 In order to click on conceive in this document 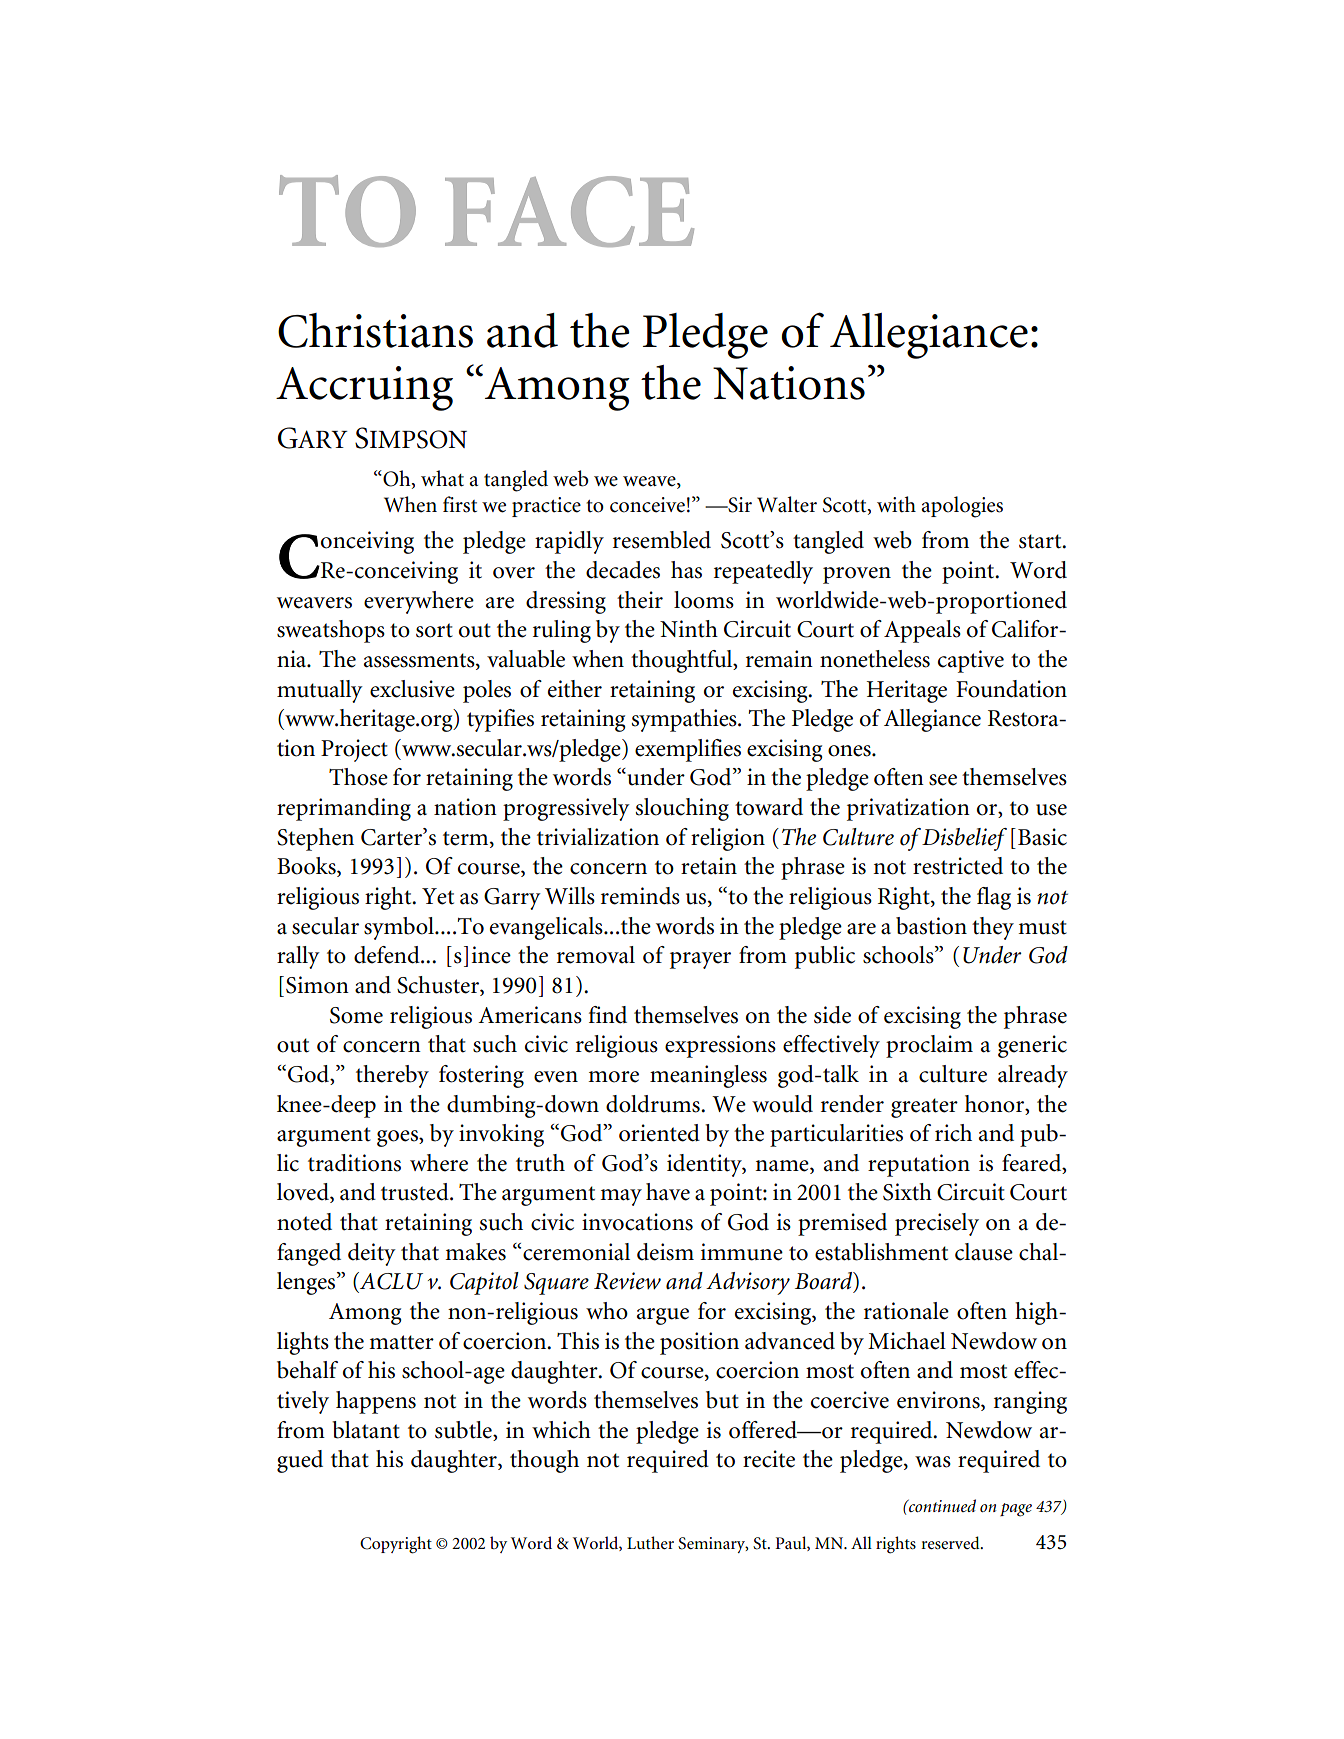, I will do `click(647, 505)`.
